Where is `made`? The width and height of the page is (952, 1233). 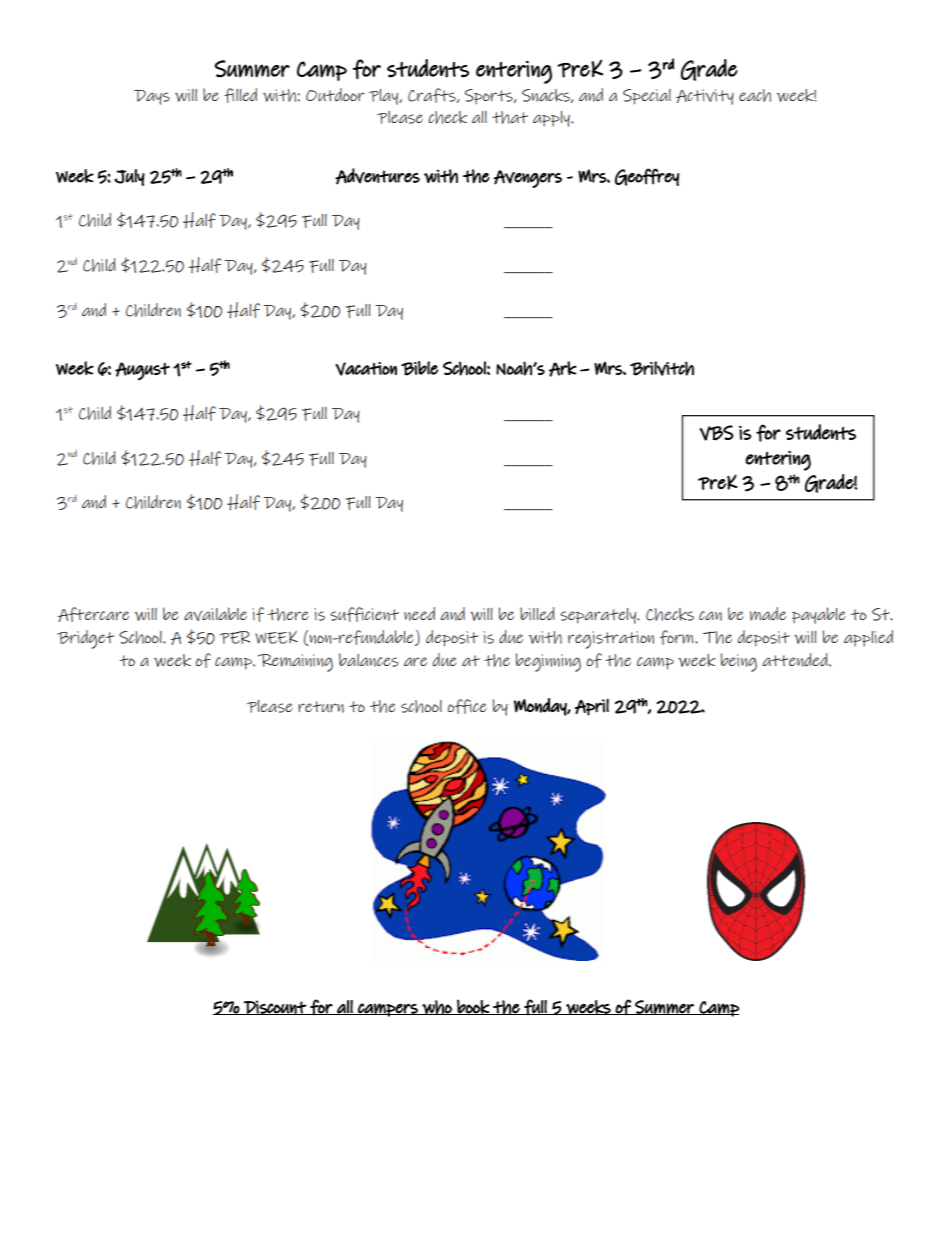 made is located at coordinates (768, 614).
